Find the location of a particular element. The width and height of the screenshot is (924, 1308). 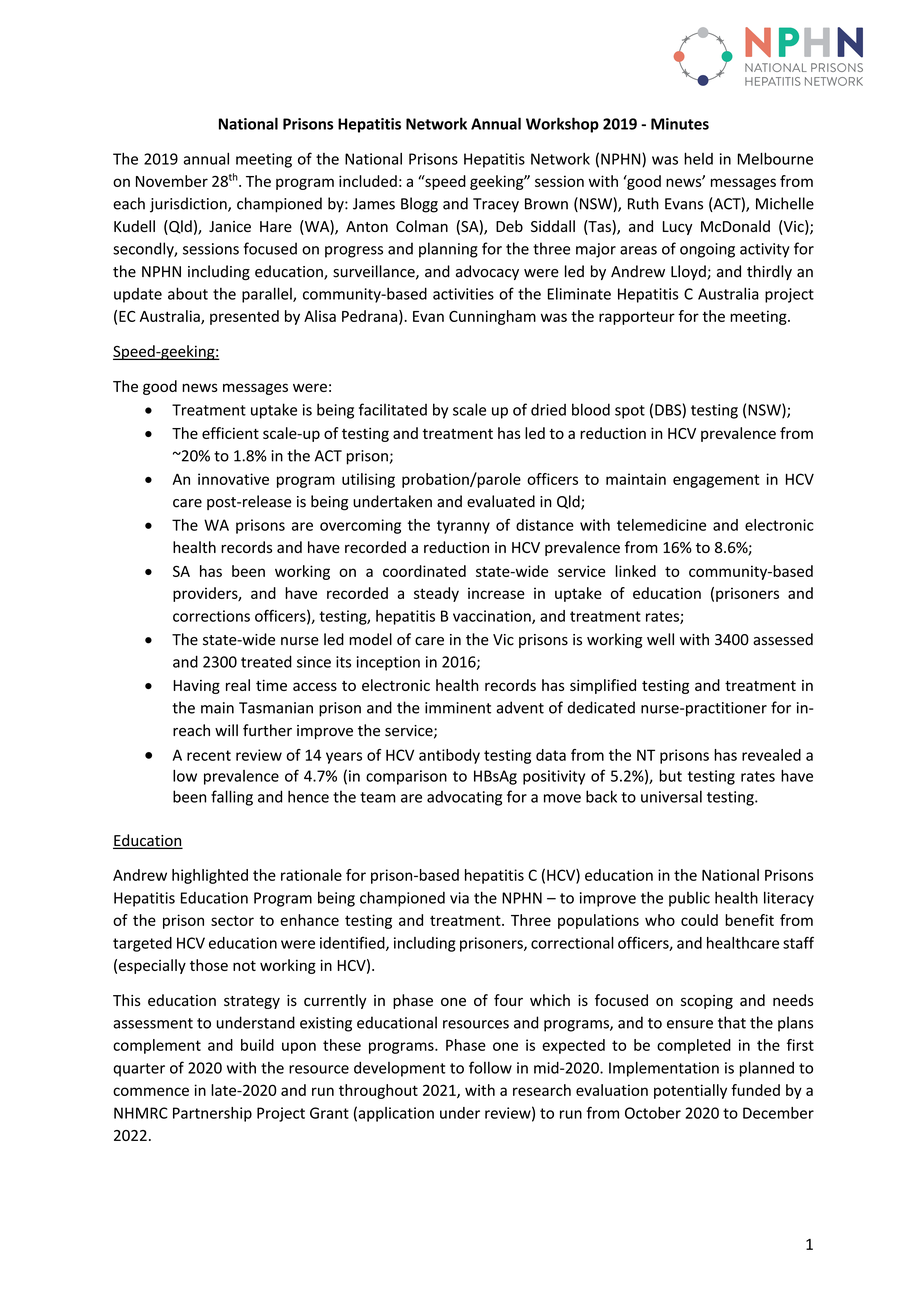

follow is located at coordinates (490, 1067).
